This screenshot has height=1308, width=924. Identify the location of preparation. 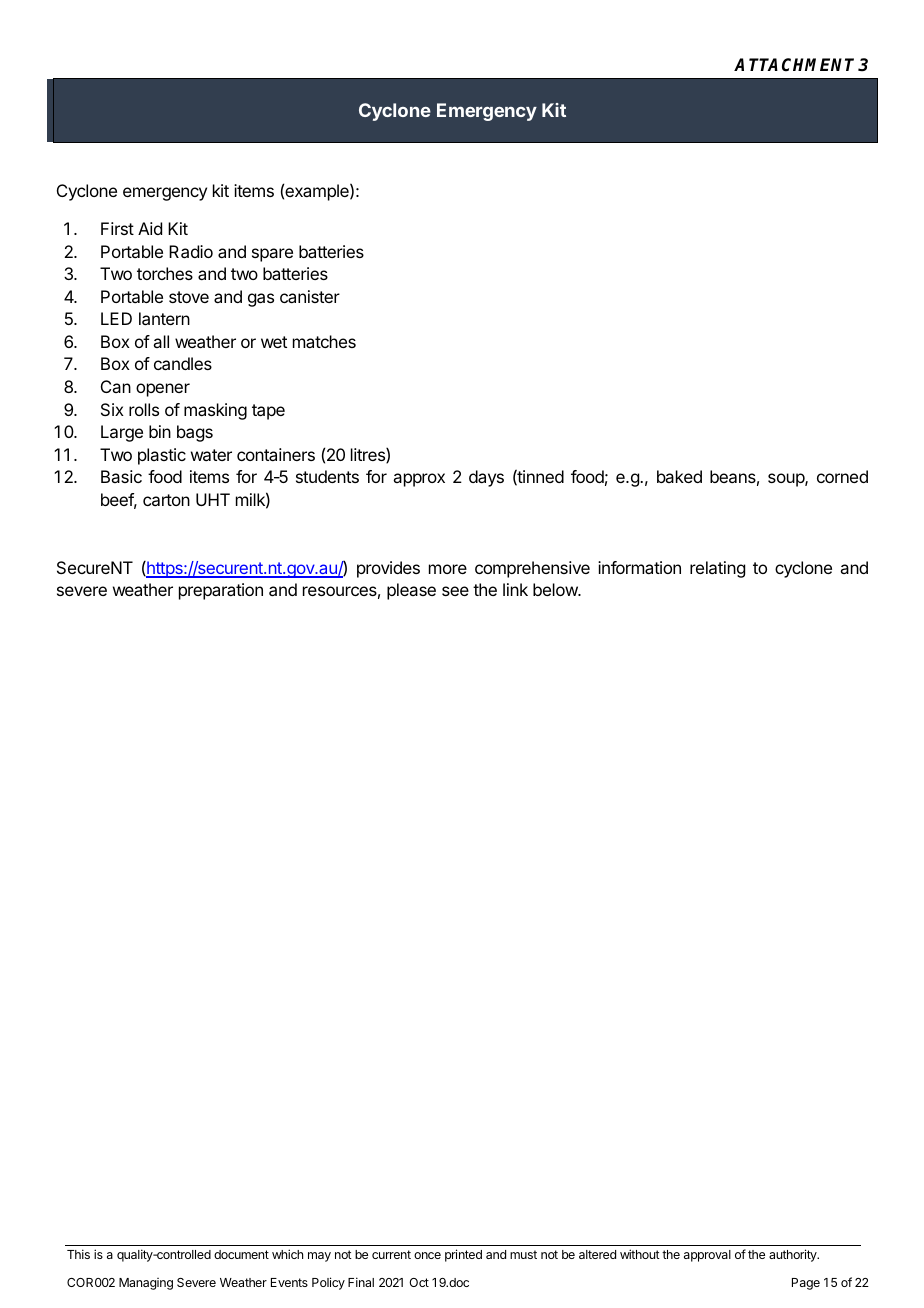
(221, 591).
